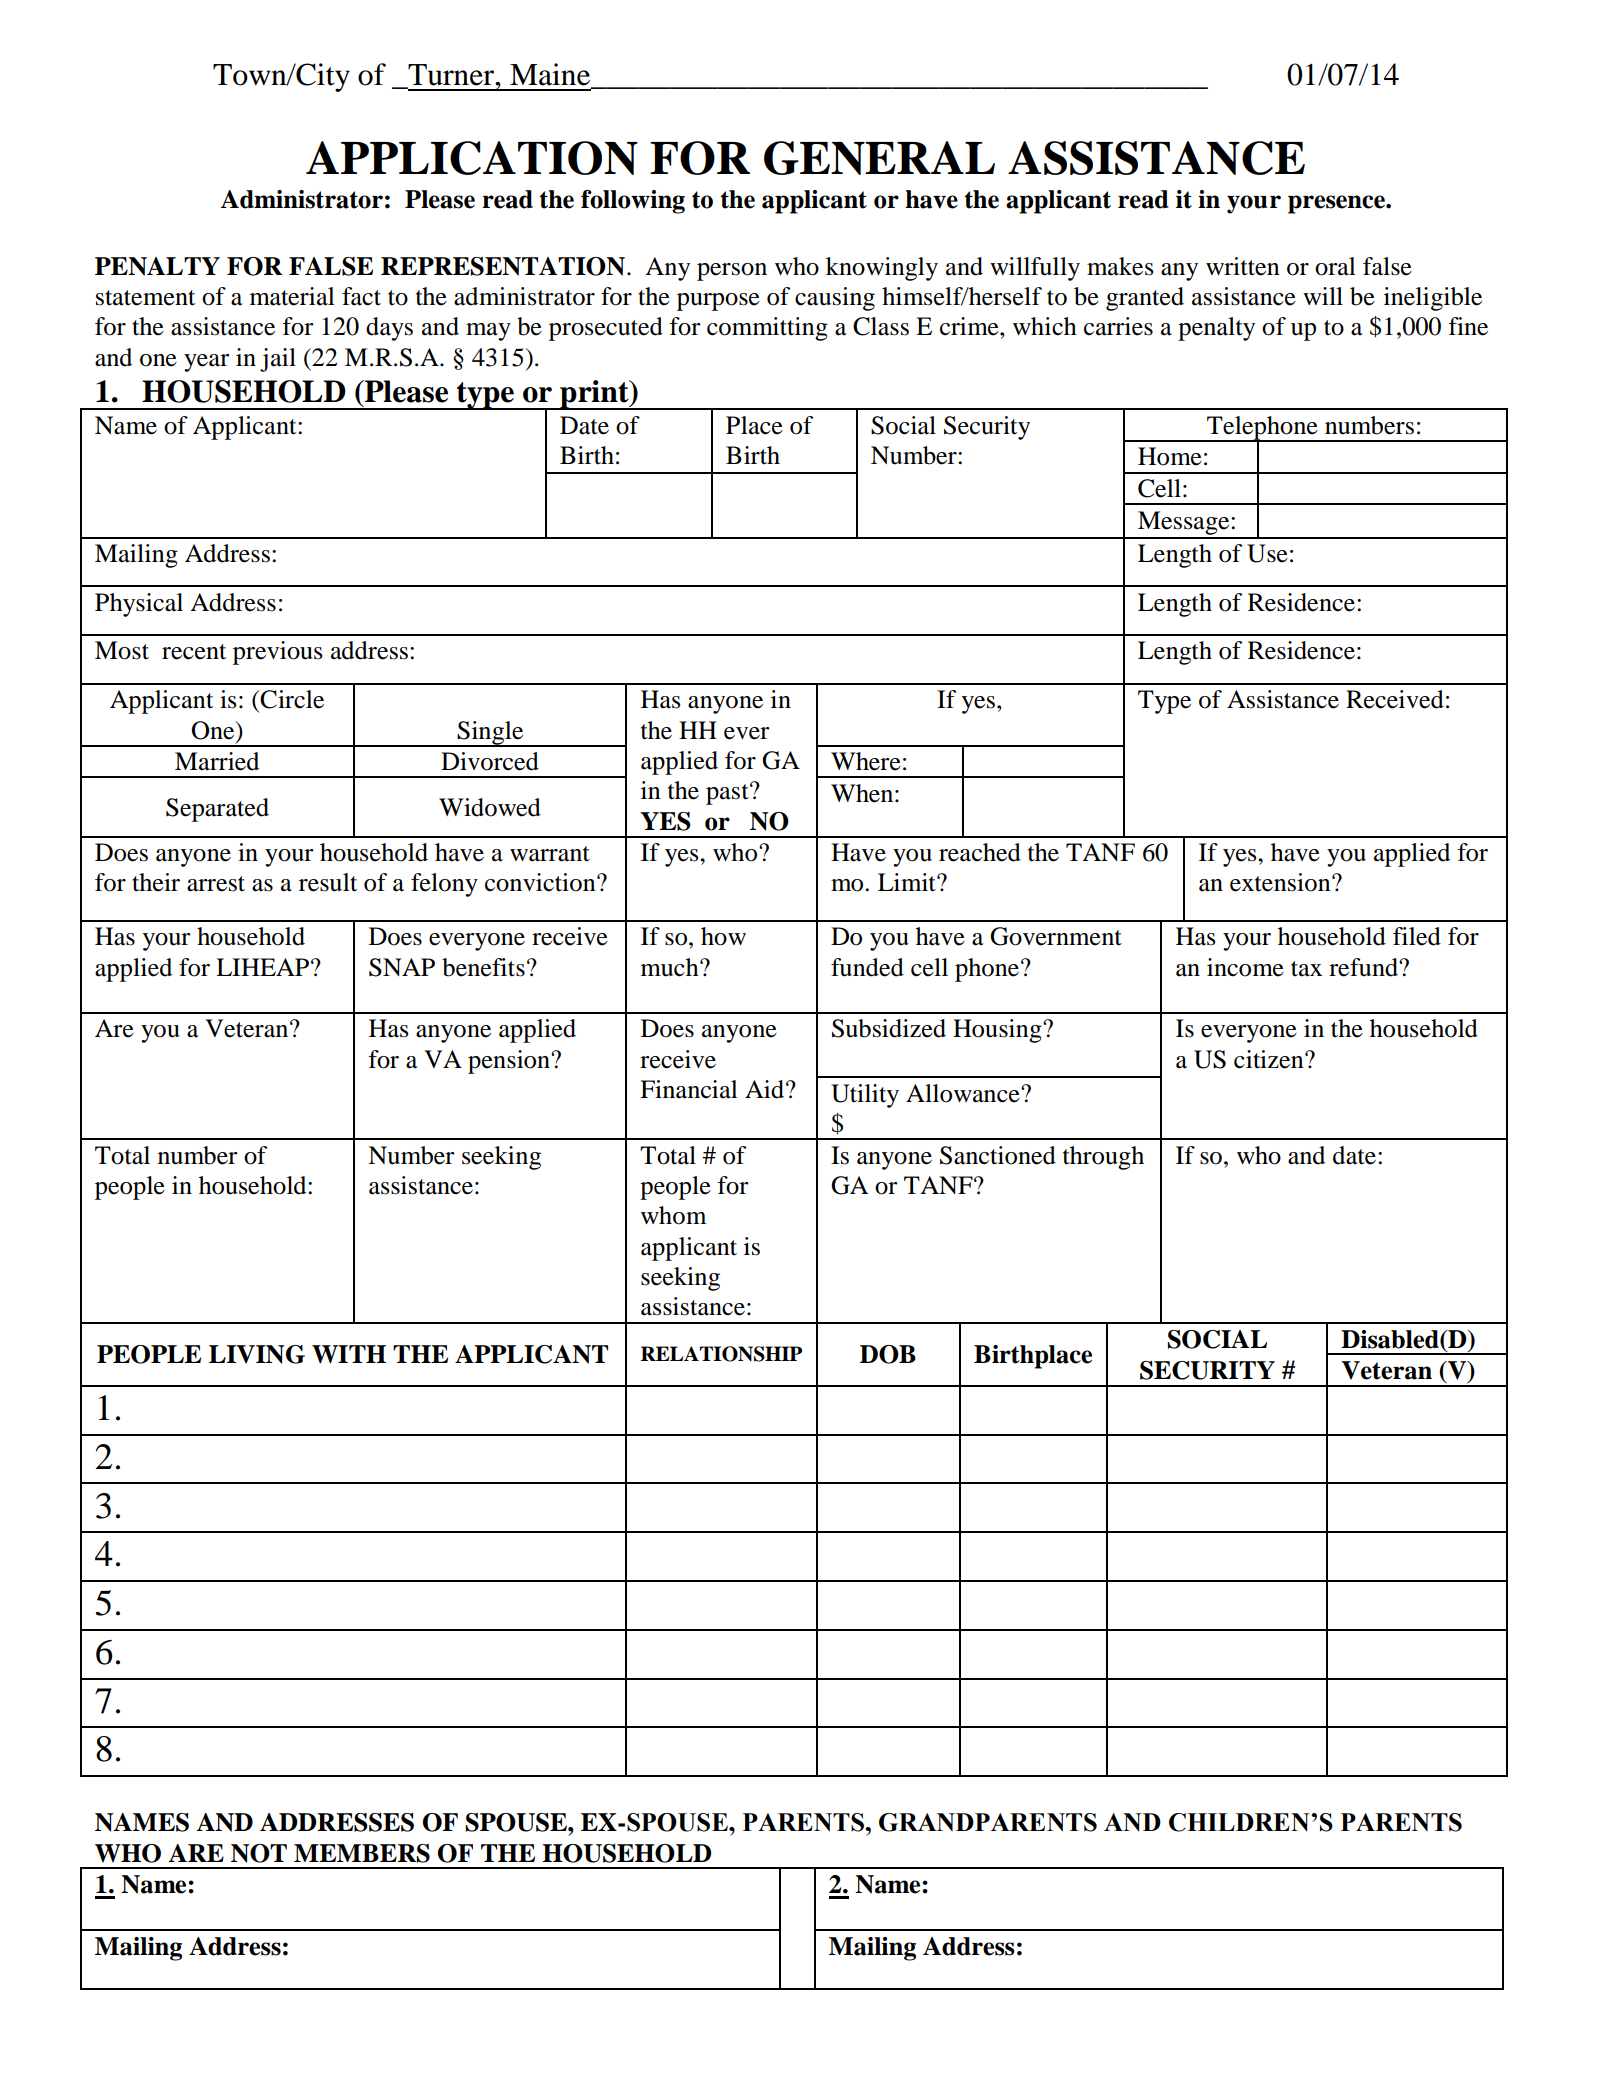  Describe the element at coordinates (1417, 936) in the screenshot. I see `filed` at that location.
